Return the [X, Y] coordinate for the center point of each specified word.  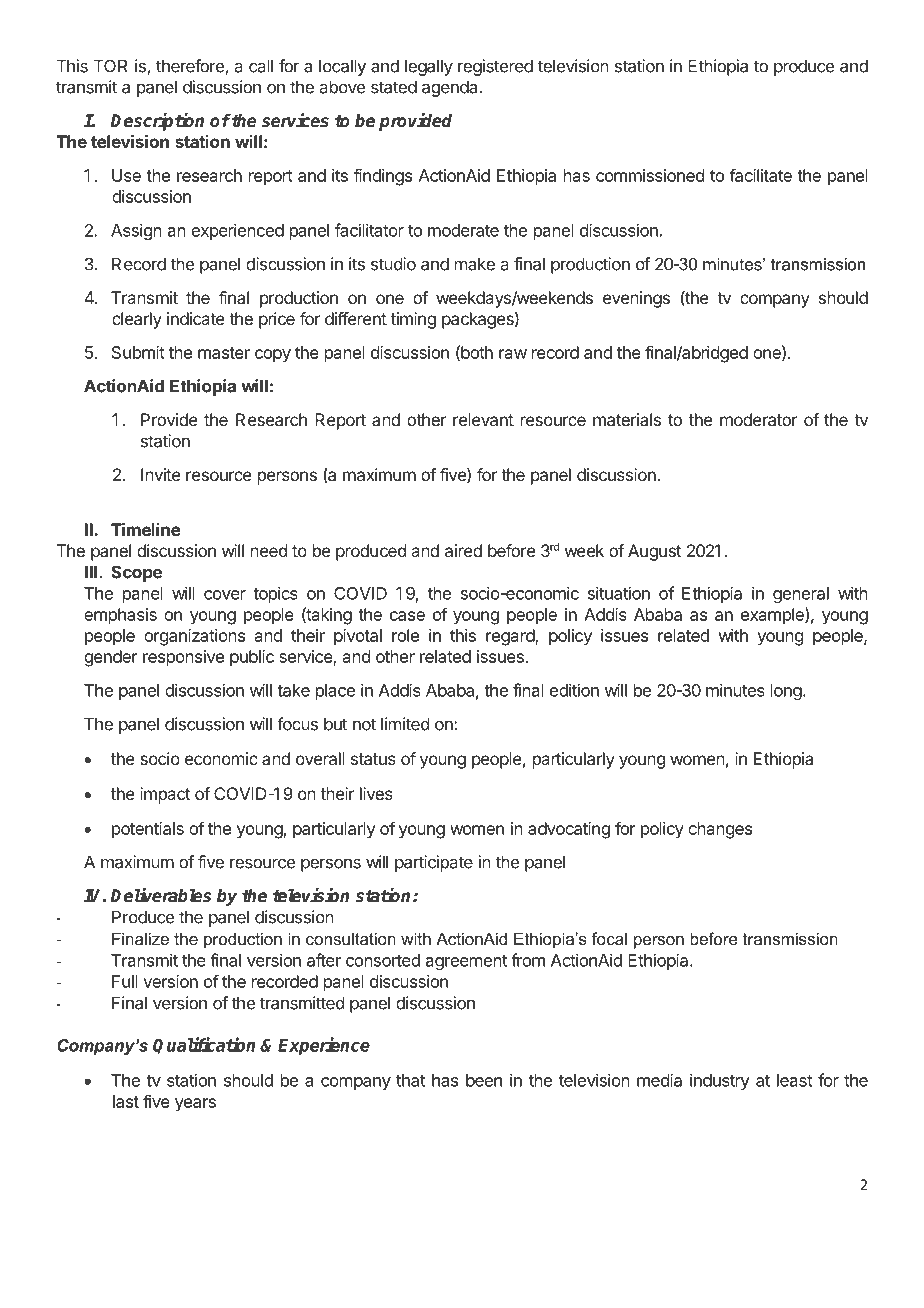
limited [405, 724]
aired [463, 550]
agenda [451, 88]
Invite [161, 474]
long [786, 692]
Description [157, 122]
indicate [196, 318]
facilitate [760, 175]
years [195, 1105]
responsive [183, 658]
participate [434, 863]
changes [720, 830]
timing [413, 320]
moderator [759, 419]
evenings [636, 299]
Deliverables [160, 895]
